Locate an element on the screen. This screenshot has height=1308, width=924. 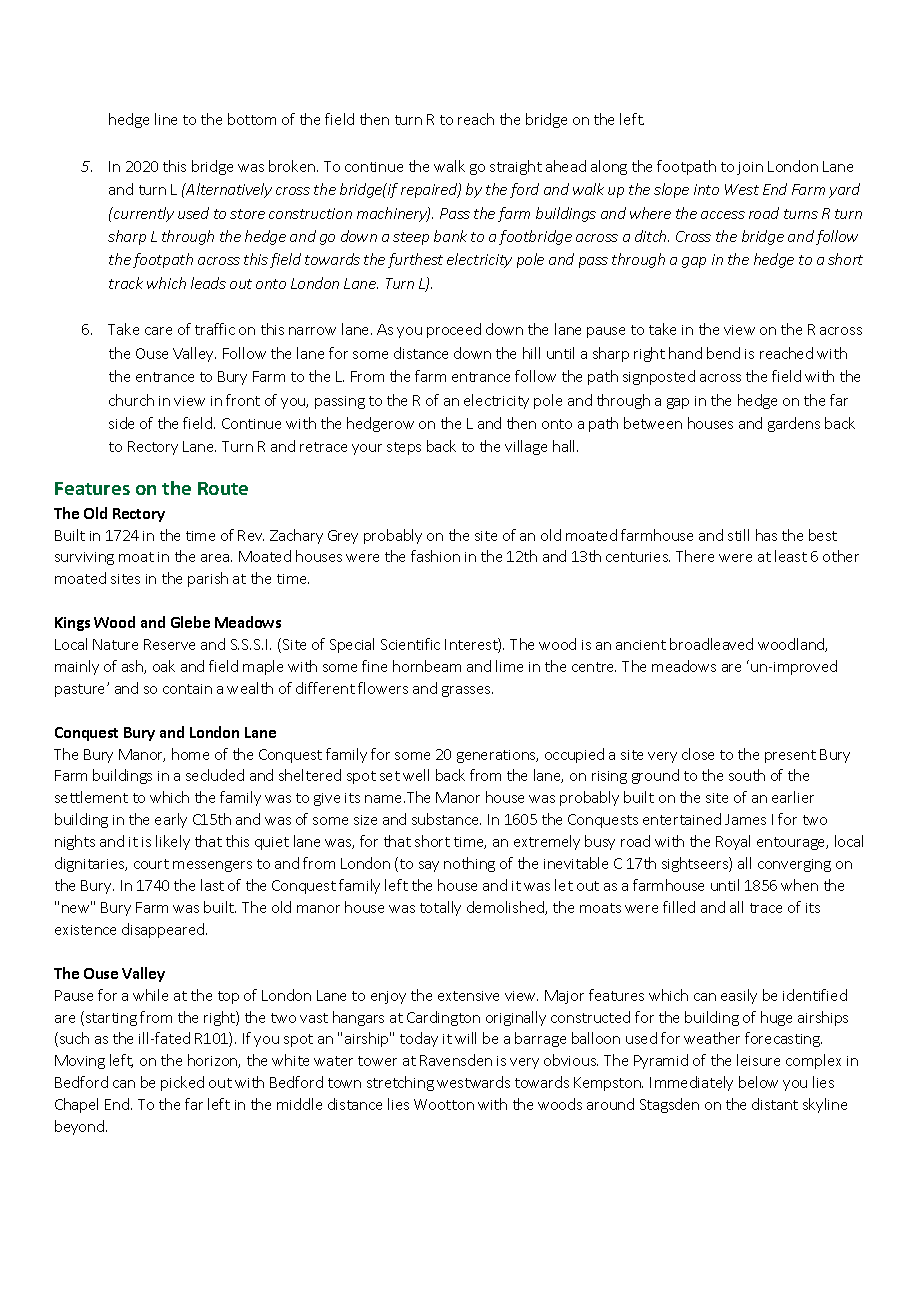
court is located at coordinates (151, 864).
